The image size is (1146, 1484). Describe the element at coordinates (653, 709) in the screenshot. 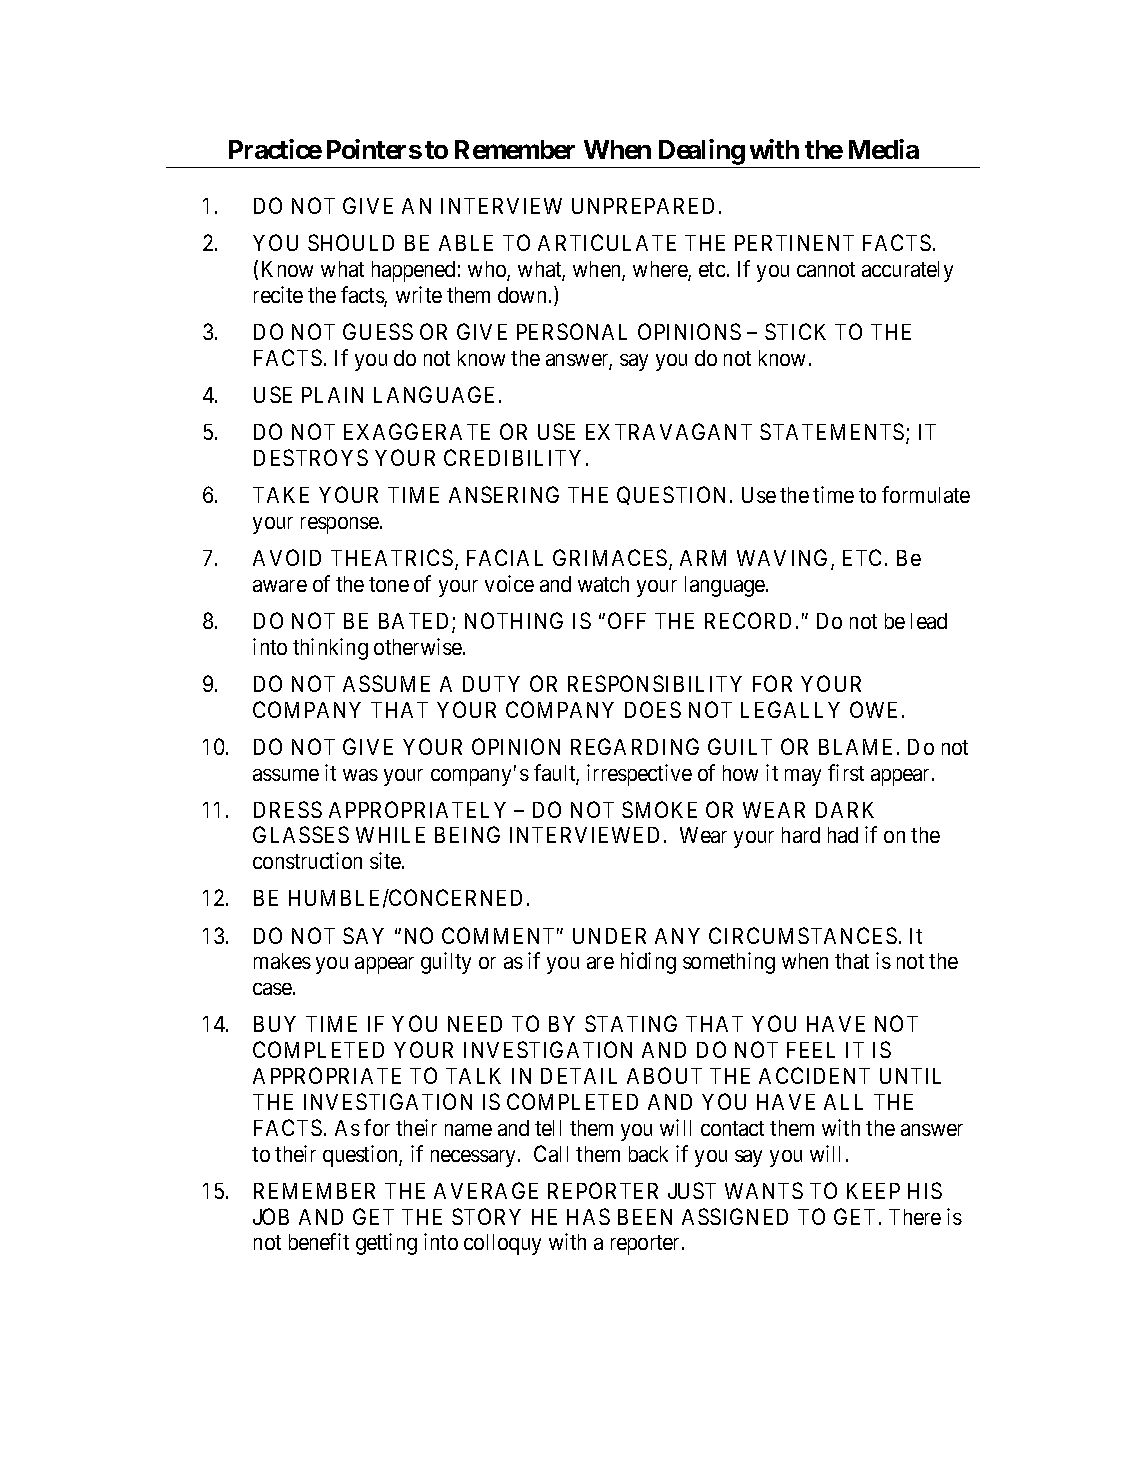

I see `DOES` at that location.
